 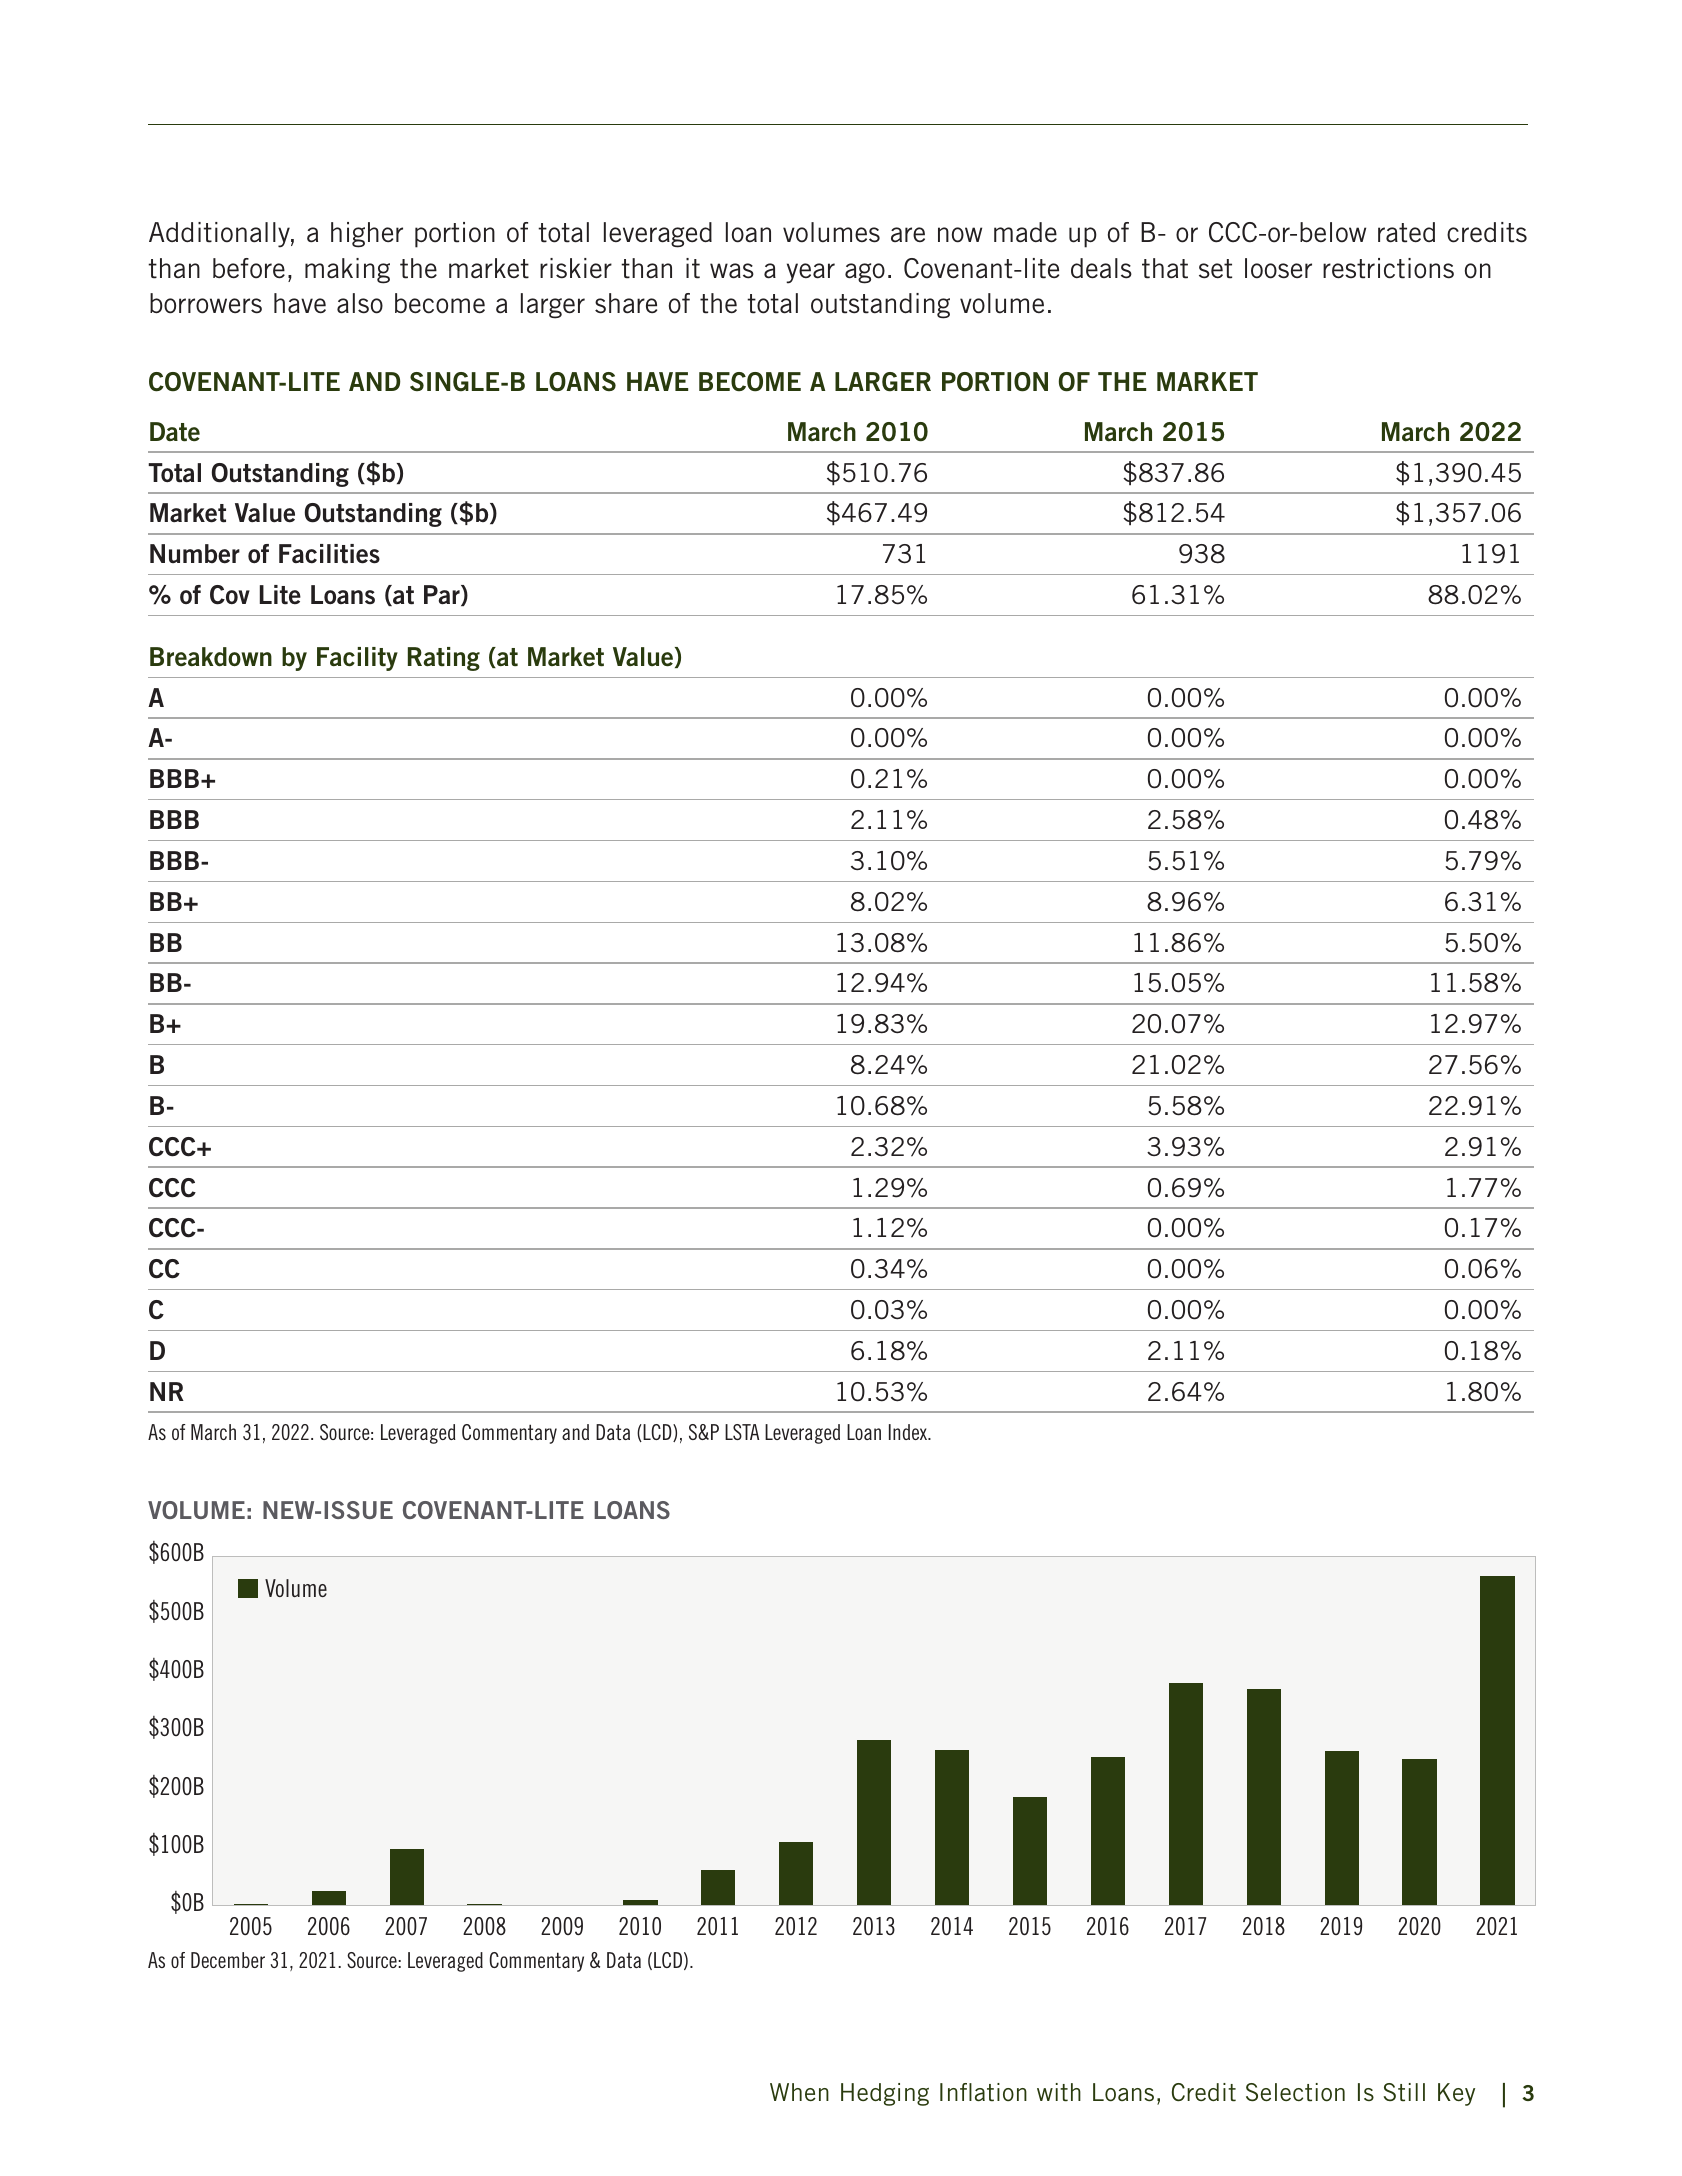 I want to click on Par, so click(x=443, y=595).
